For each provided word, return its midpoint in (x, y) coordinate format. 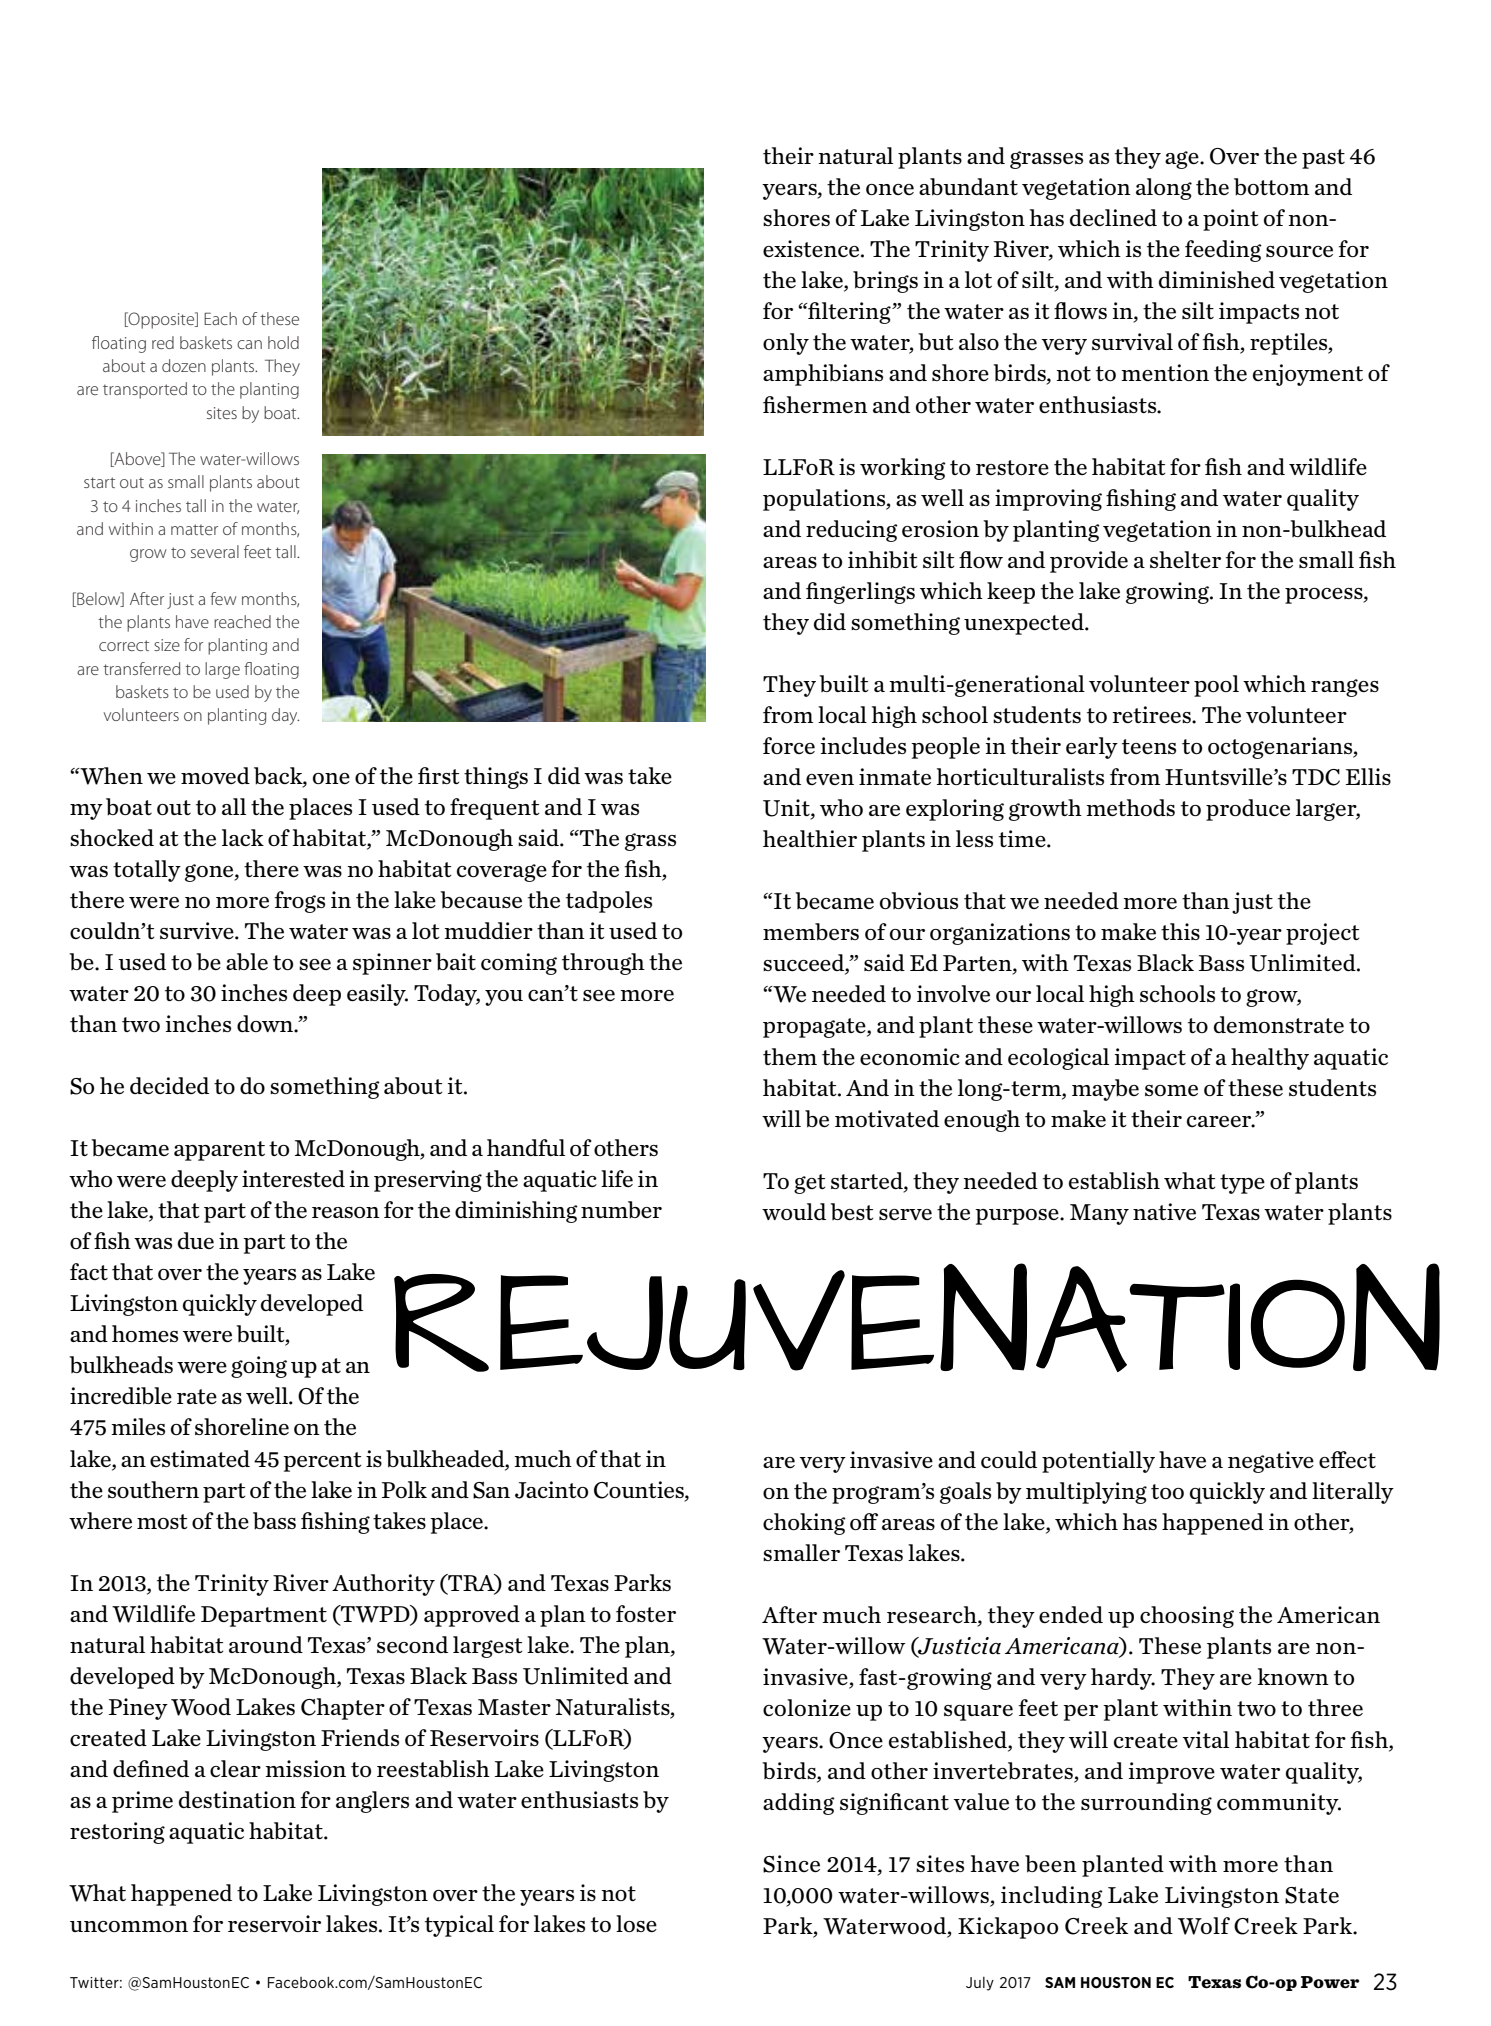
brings (885, 282)
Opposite (161, 320)
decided (169, 1085)
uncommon (129, 1926)
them (790, 1056)
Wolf (1204, 1926)
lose (636, 1923)
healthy (1270, 1059)
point (1231, 220)
